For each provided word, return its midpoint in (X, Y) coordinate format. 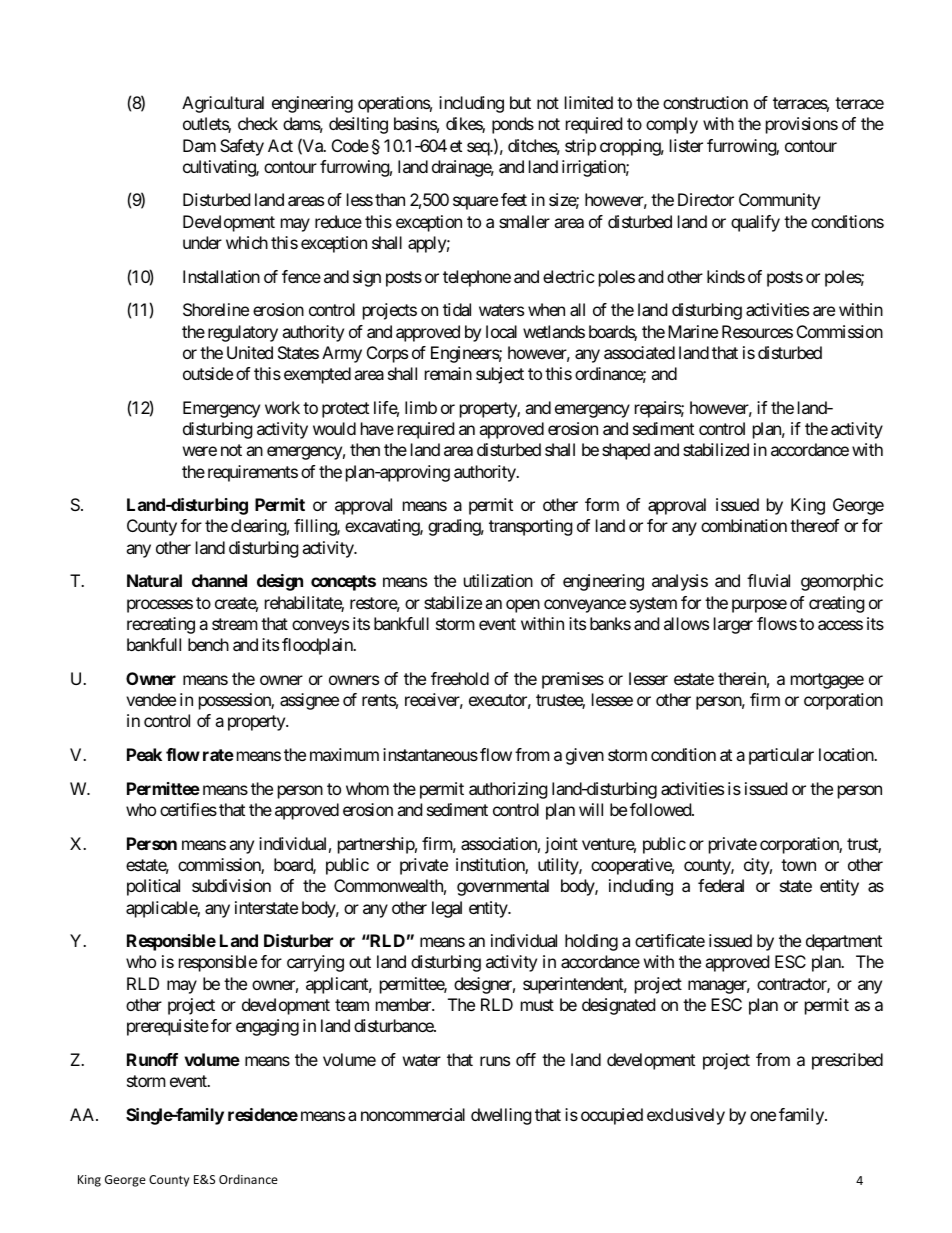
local (501, 331)
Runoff (152, 1059)
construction (705, 102)
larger (733, 625)
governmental (503, 887)
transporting (531, 527)
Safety (242, 147)
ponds (513, 125)
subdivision (231, 885)
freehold (460, 678)
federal (721, 885)
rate (218, 755)
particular (781, 756)
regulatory (243, 333)
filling (316, 527)
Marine (693, 331)
